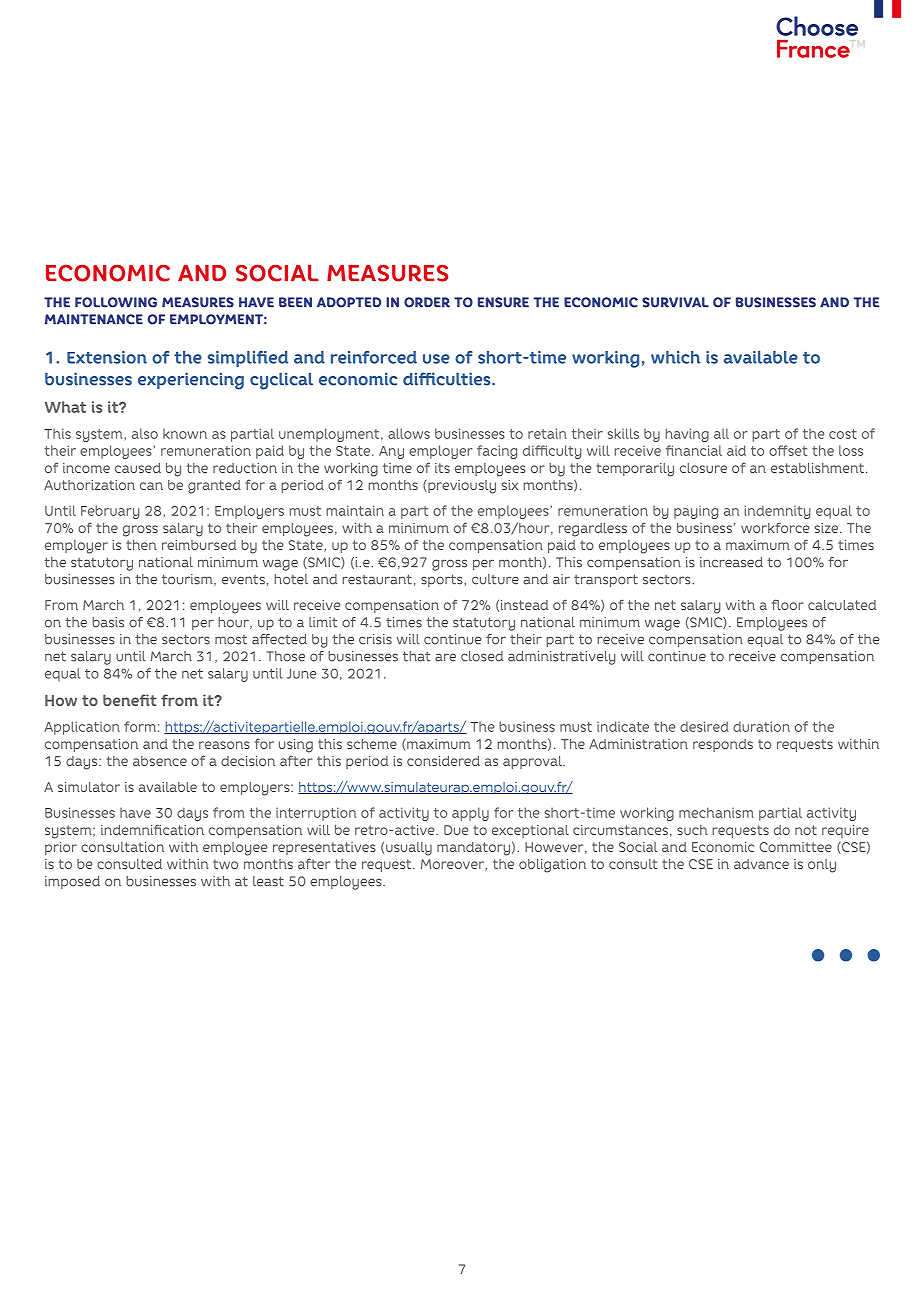 The height and width of the screenshot is (1308, 924). Describe the element at coordinates (138, 468) in the screenshot. I see `caused` at that location.
